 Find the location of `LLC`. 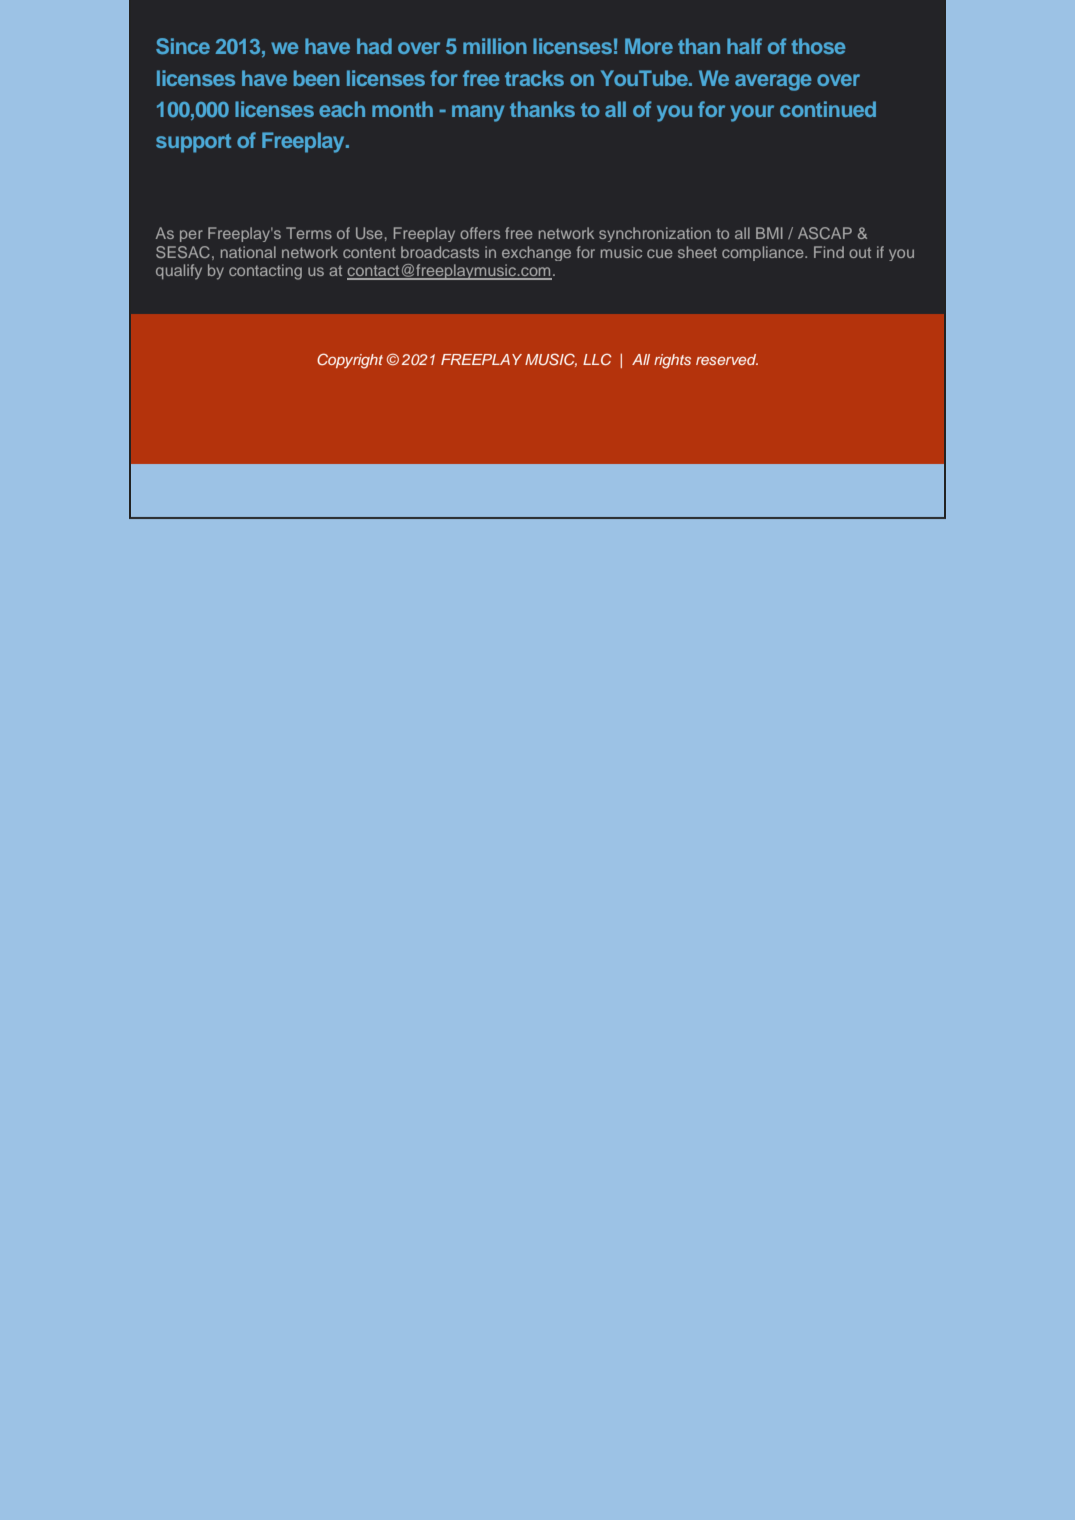

LLC is located at coordinates (597, 359).
